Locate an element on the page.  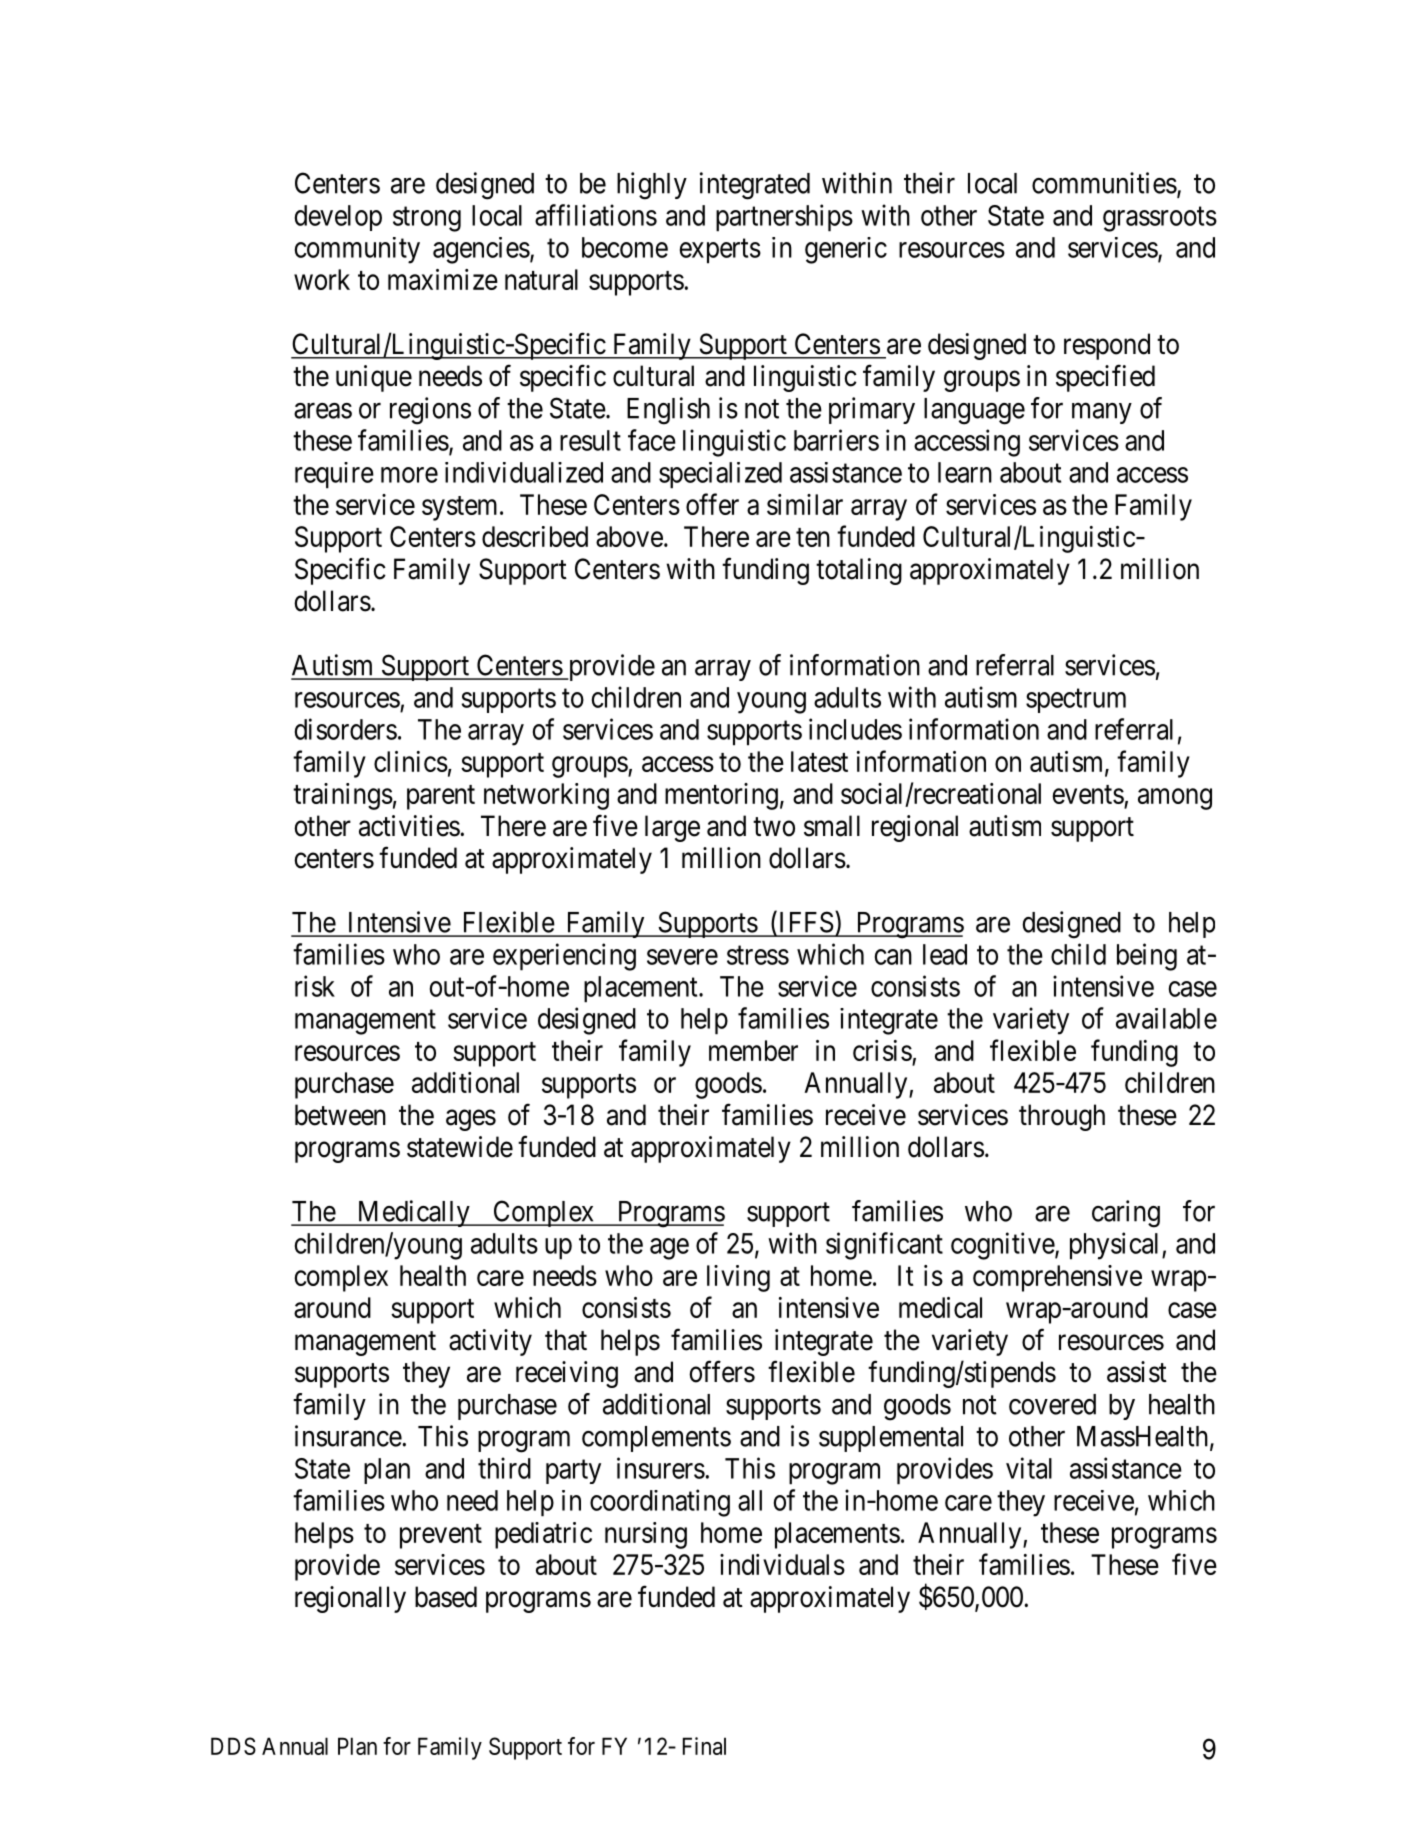
experts is located at coordinates (720, 251).
